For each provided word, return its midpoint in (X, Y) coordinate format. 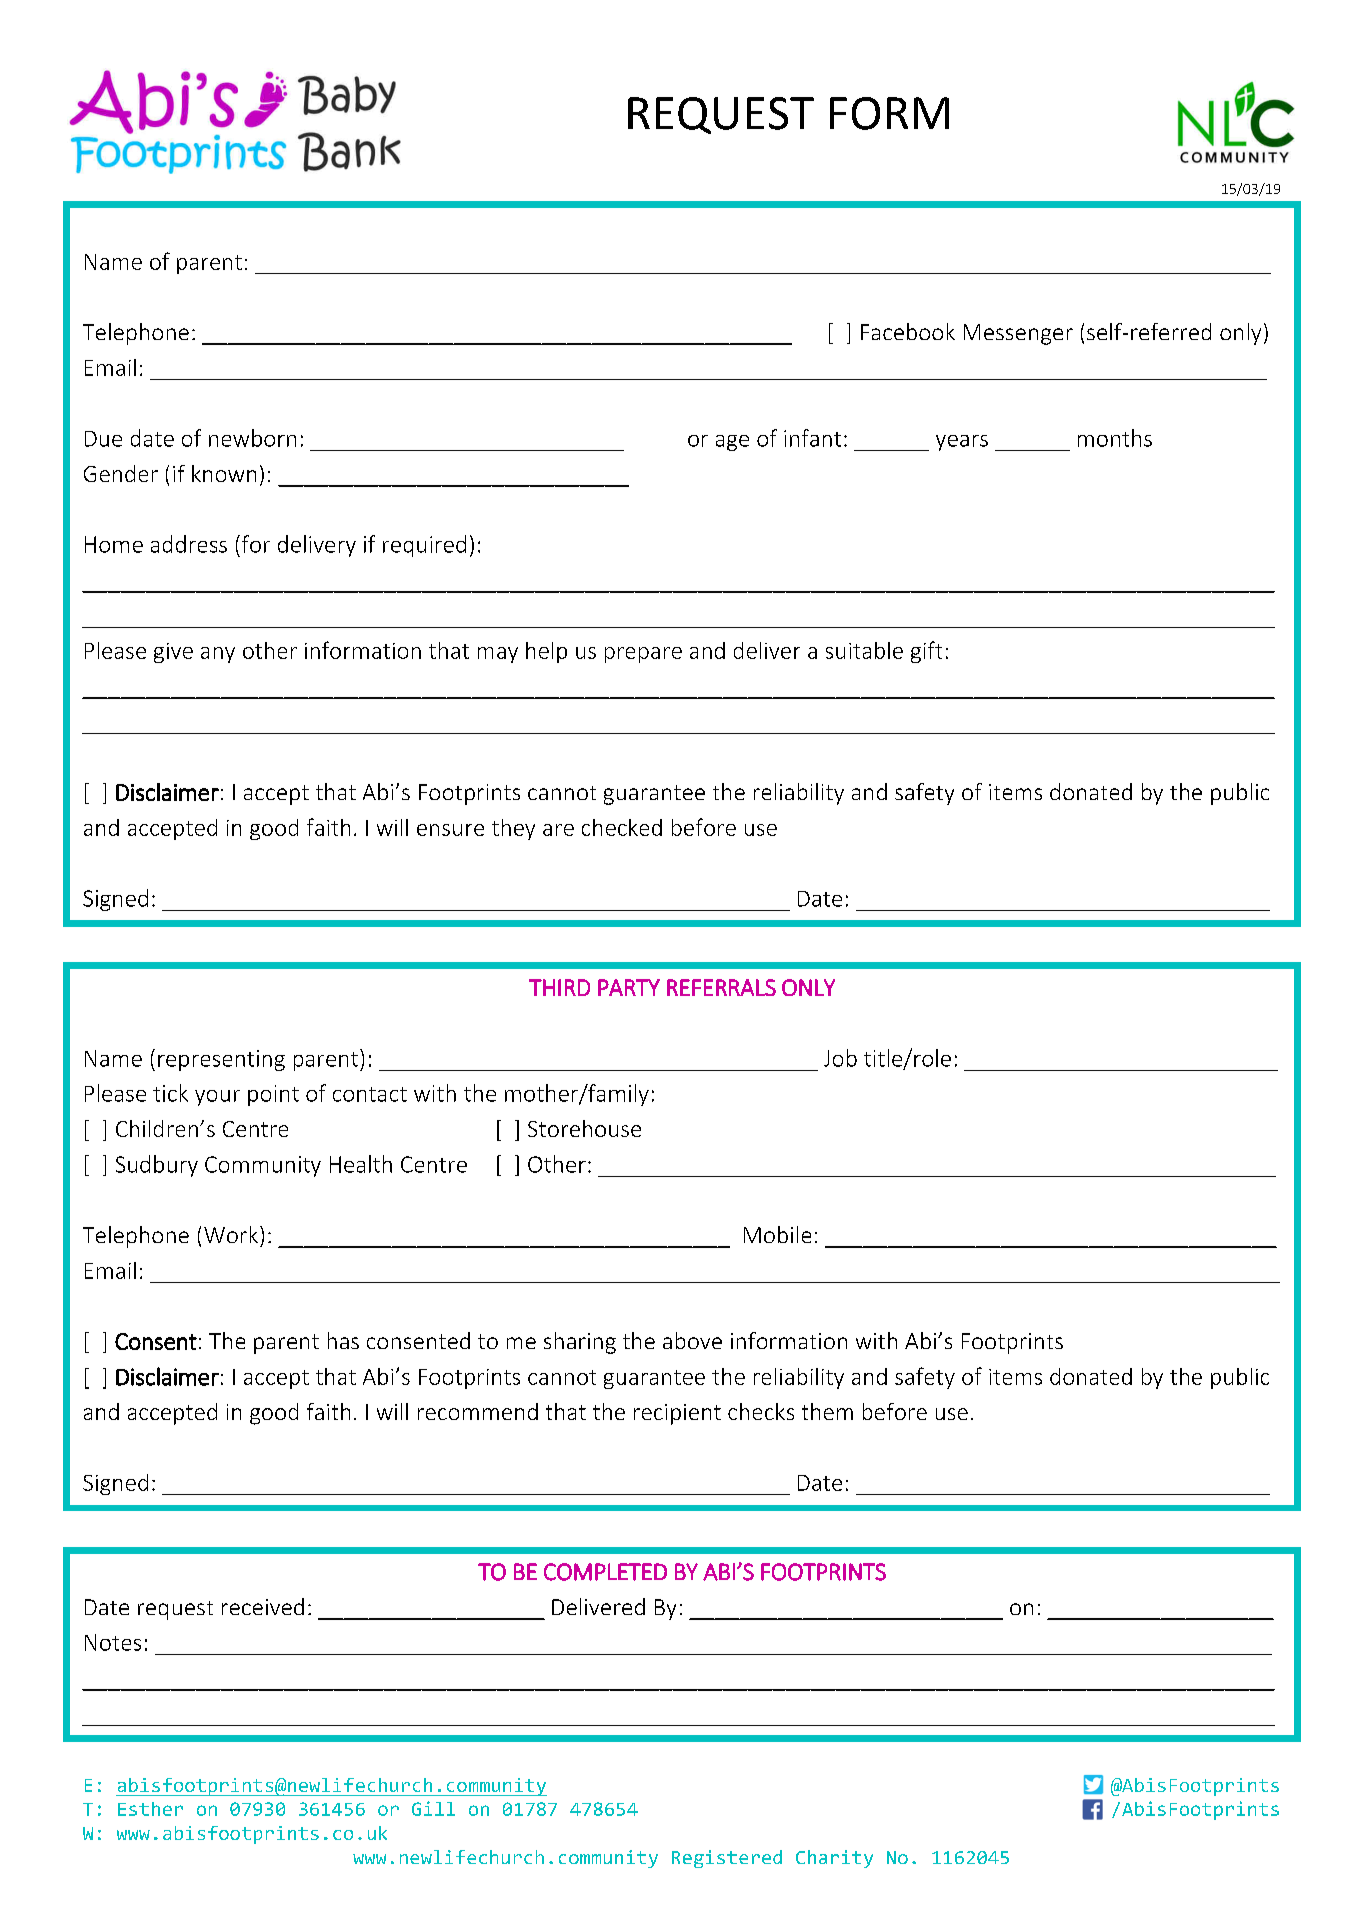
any (218, 655)
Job (840, 1058)
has (343, 1340)
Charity (834, 1859)
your (217, 1098)
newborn (252, 438)
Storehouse (584, 1128)
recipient (677, 1414)
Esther (150, 1809)
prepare (643, 655)
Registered (727, 1859)
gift (926, 652)
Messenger (1018, 334)
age (732, 443)
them (827, 1411)
